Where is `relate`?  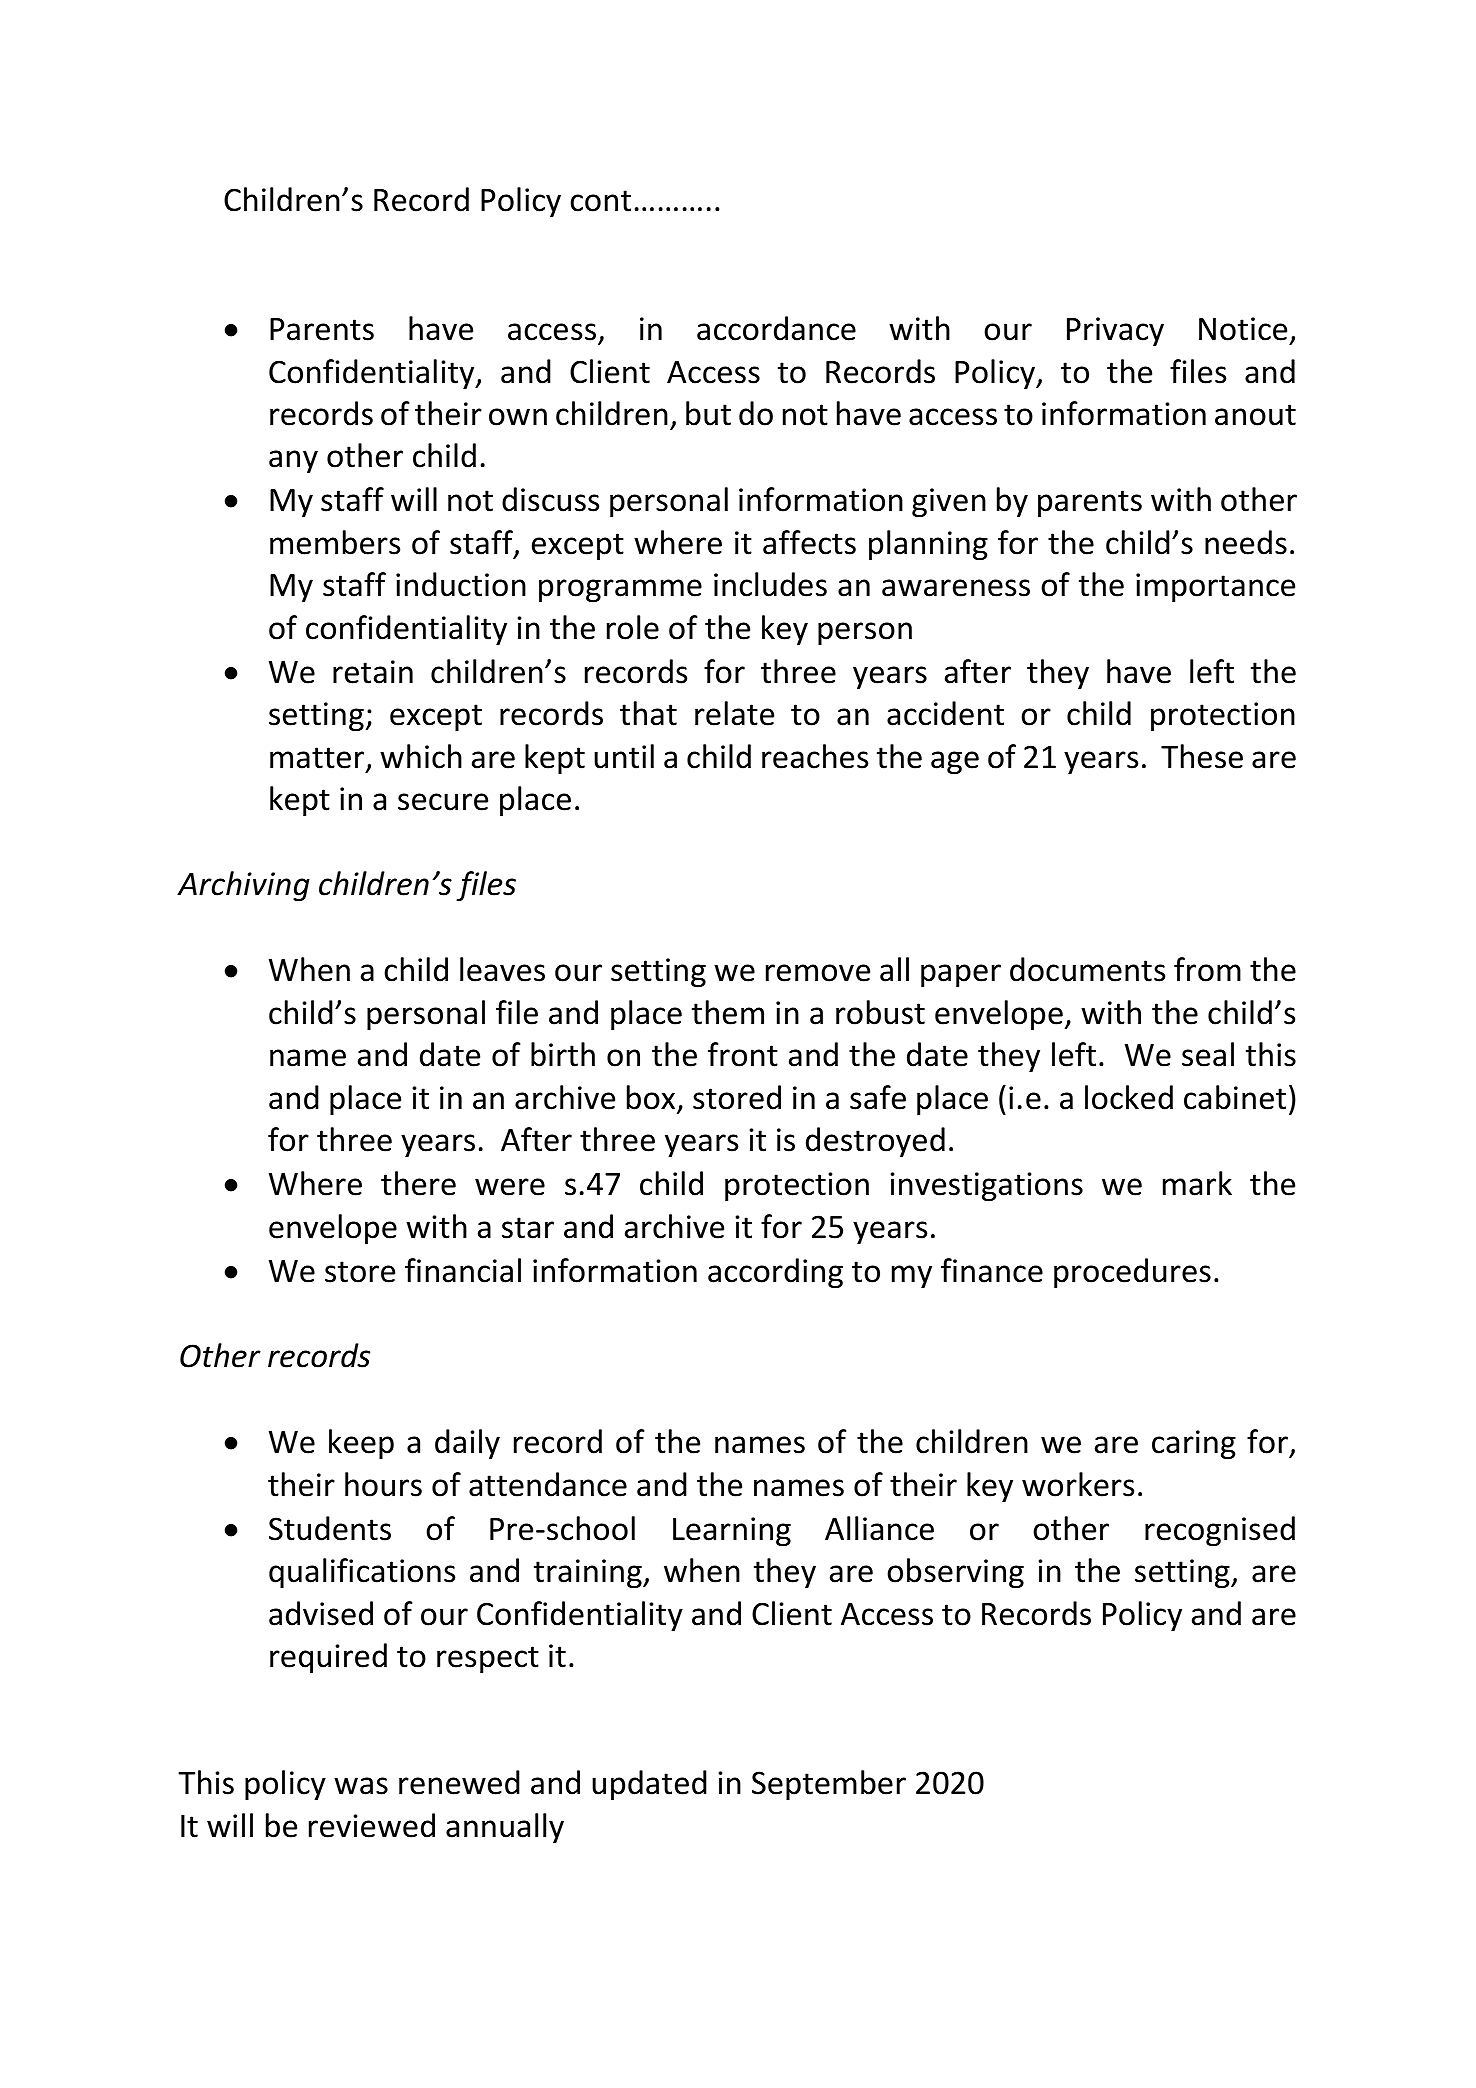 relate is located at coordinates (734, 713).
